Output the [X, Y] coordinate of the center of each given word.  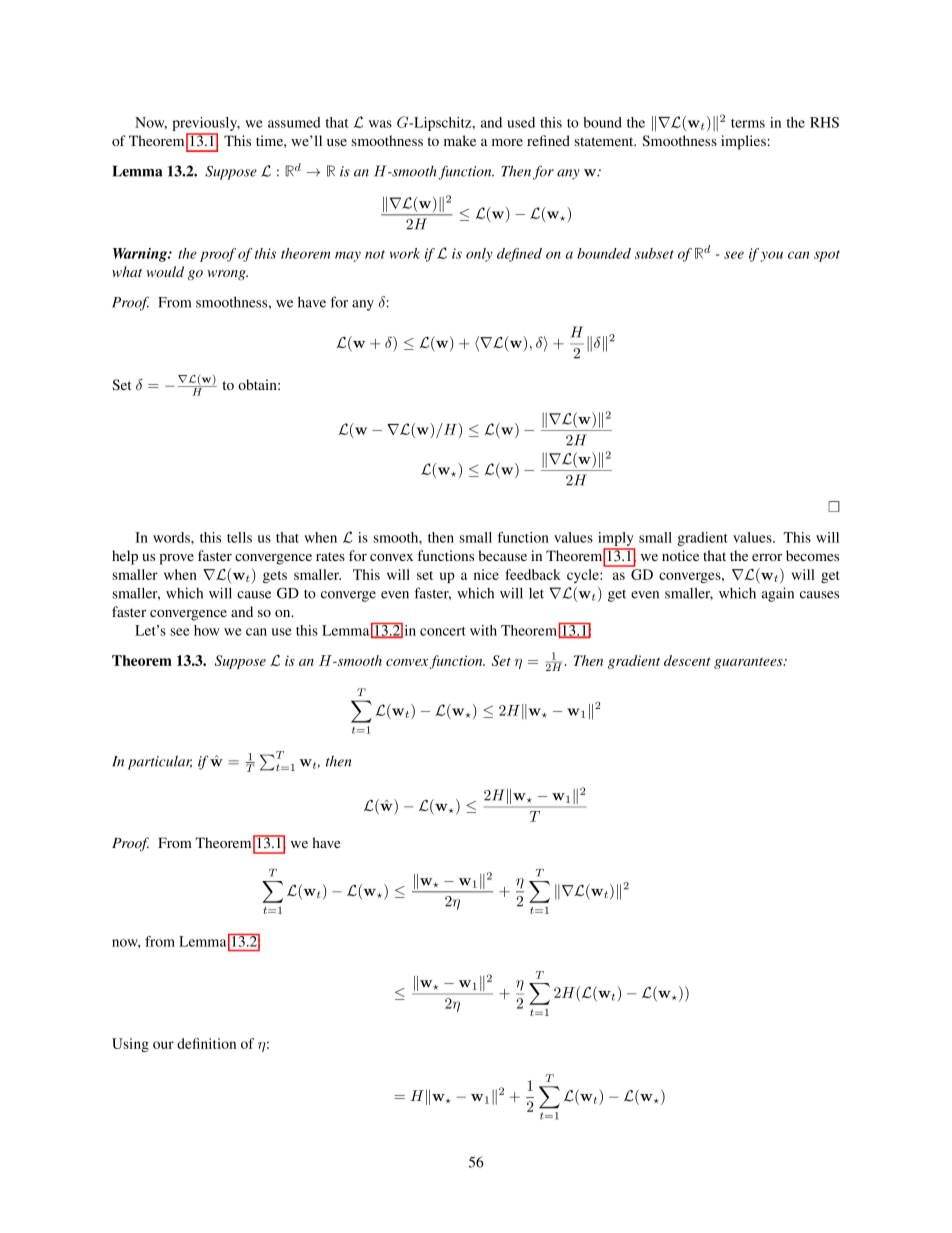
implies [743, 142]
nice [486, 574]
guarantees [749, 663]
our [163, 1045]
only [479, 255]
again [778, 594]
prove [176, 559]
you [772, 256]
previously [206, 124]
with [483, 630]
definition [206, 1043]
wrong [227, 275]
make [460, 140]
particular [160, 762]
